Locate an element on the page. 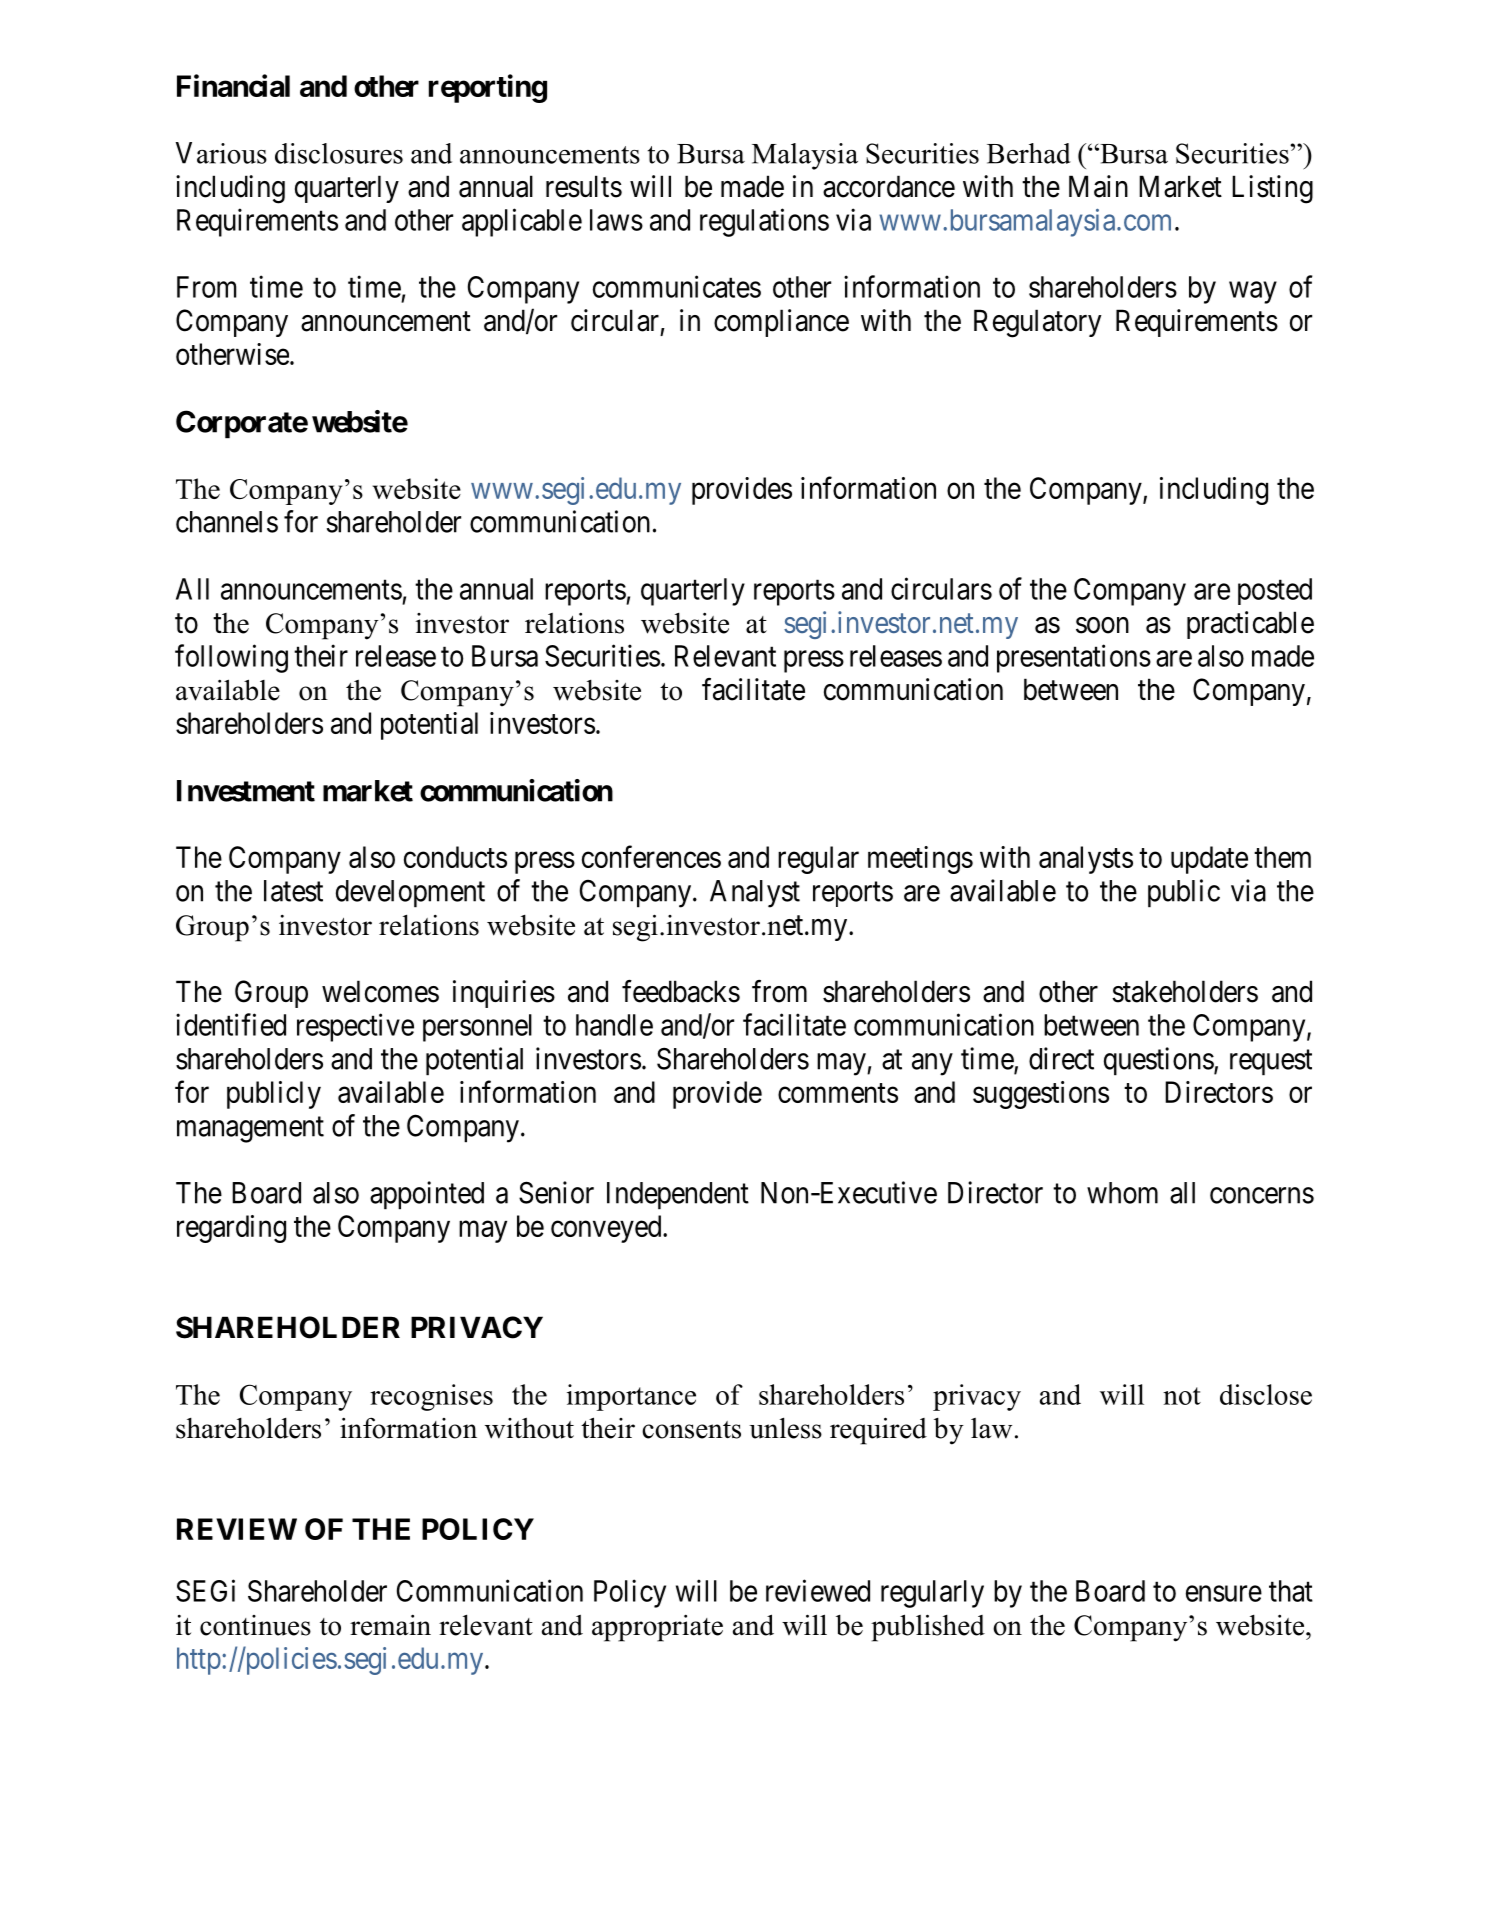 Image resolution: width=1488 pixels, height=1925 pixels. latest is located at coordinates (293, 891).
